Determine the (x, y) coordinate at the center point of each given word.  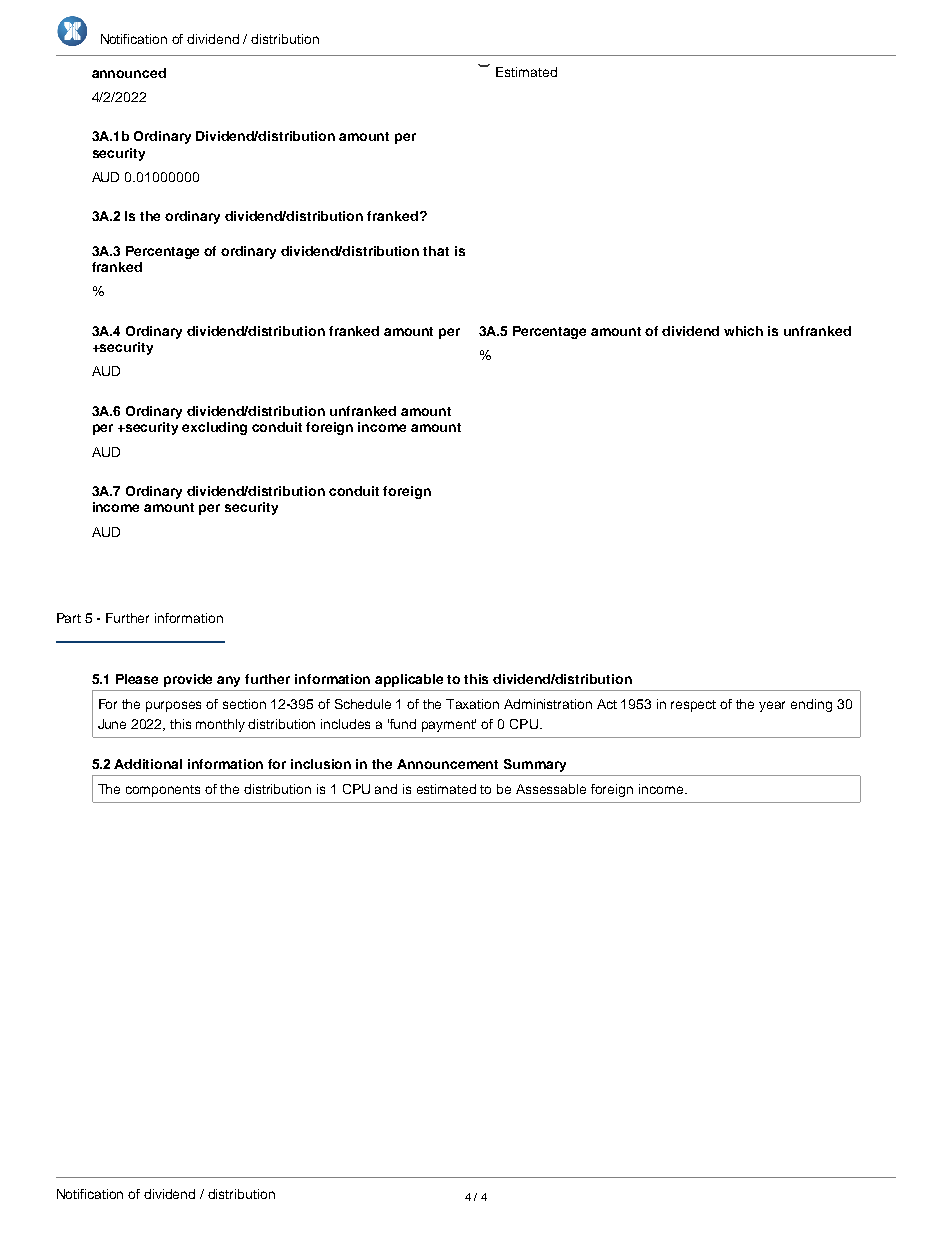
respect (693, 706)
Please (137, 679)
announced (129, 73)
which (743, 331)
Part (69, 618)
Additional (148, 764)
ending (811, 705)
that (436, 251)
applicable (409, 680)
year (772, 706)
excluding (214, 428)
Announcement (447, 764)
